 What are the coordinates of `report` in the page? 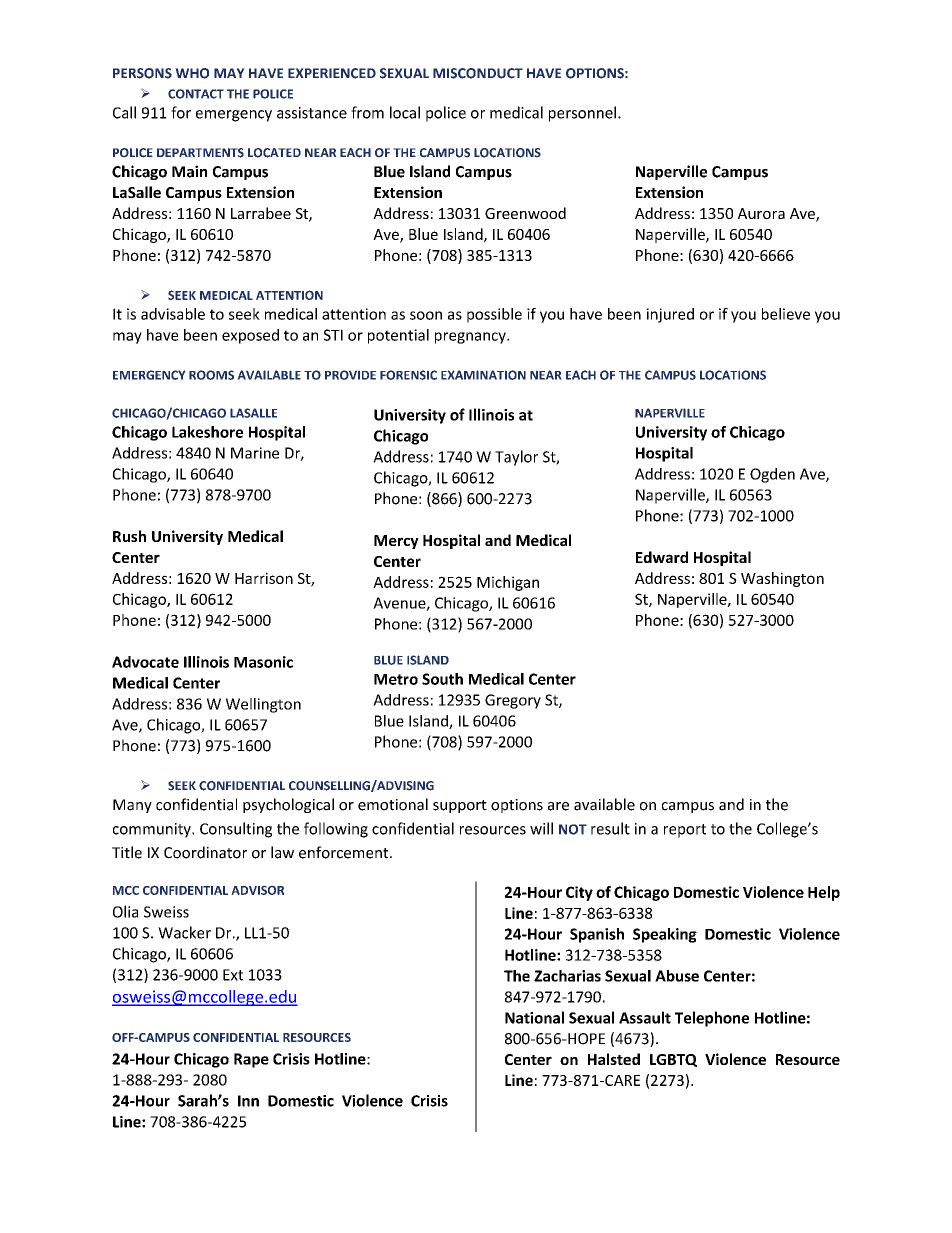 It's located at (685, 831).
